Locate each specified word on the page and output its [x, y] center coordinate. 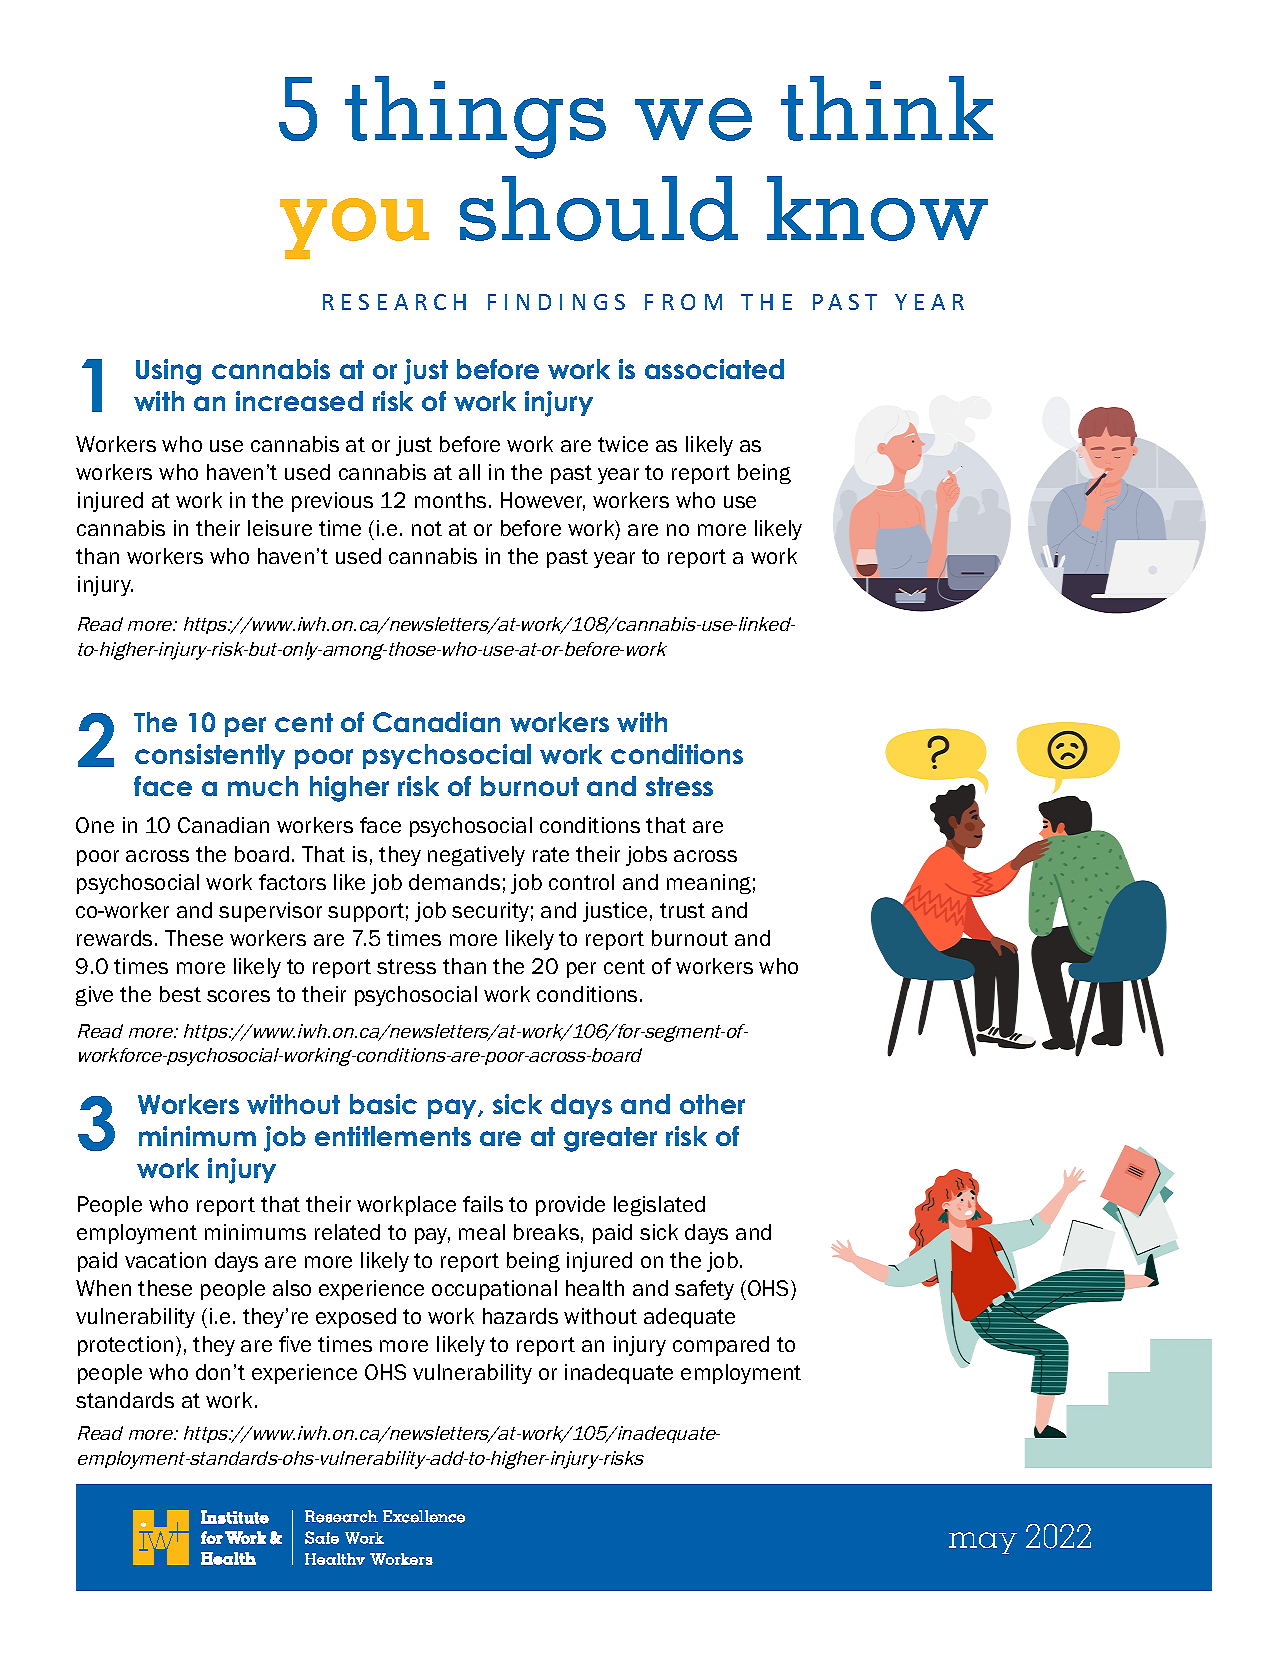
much [263, 786]
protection [125, 1346]
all [469, 472]
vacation [165, 1260]
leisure [280, 528]
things [475, 117]
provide [570, 1206]
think [887, 108]
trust [682, 910]
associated [714, 369]
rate [551, 854]
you [354, 228]
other [712, 1104]
